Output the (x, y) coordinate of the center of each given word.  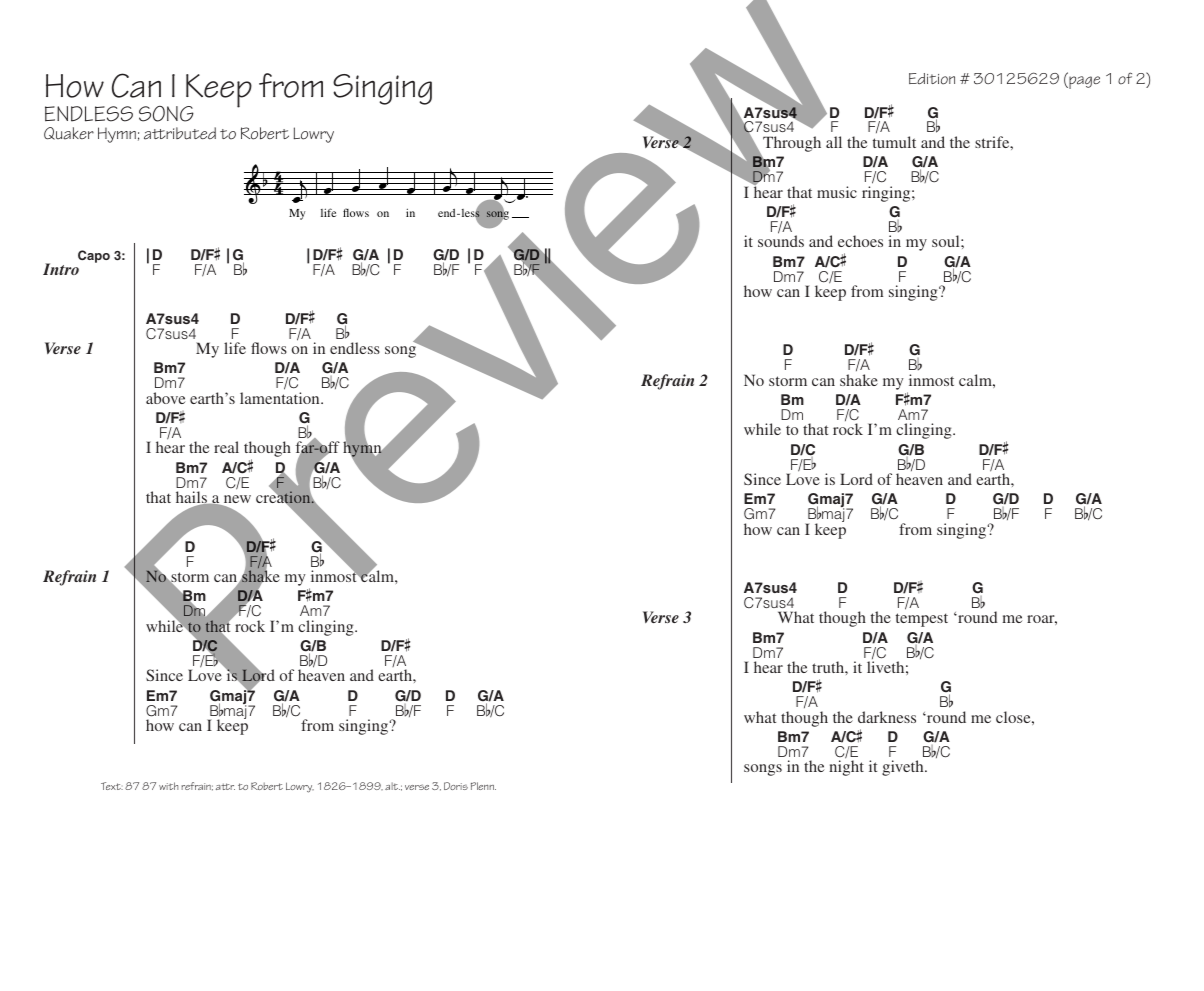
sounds (781, 241)
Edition (932, 79)
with (168, 786)
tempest (922, 620)
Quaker (69, 133)
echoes (860, 241)
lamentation (281, 398)
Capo (94, 256)
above (165, 398)
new (236, 500)
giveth (904, 768)
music (837, 192)
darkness (887, 717)
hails (192, 498)
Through (792, 144)
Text (112, 786)
